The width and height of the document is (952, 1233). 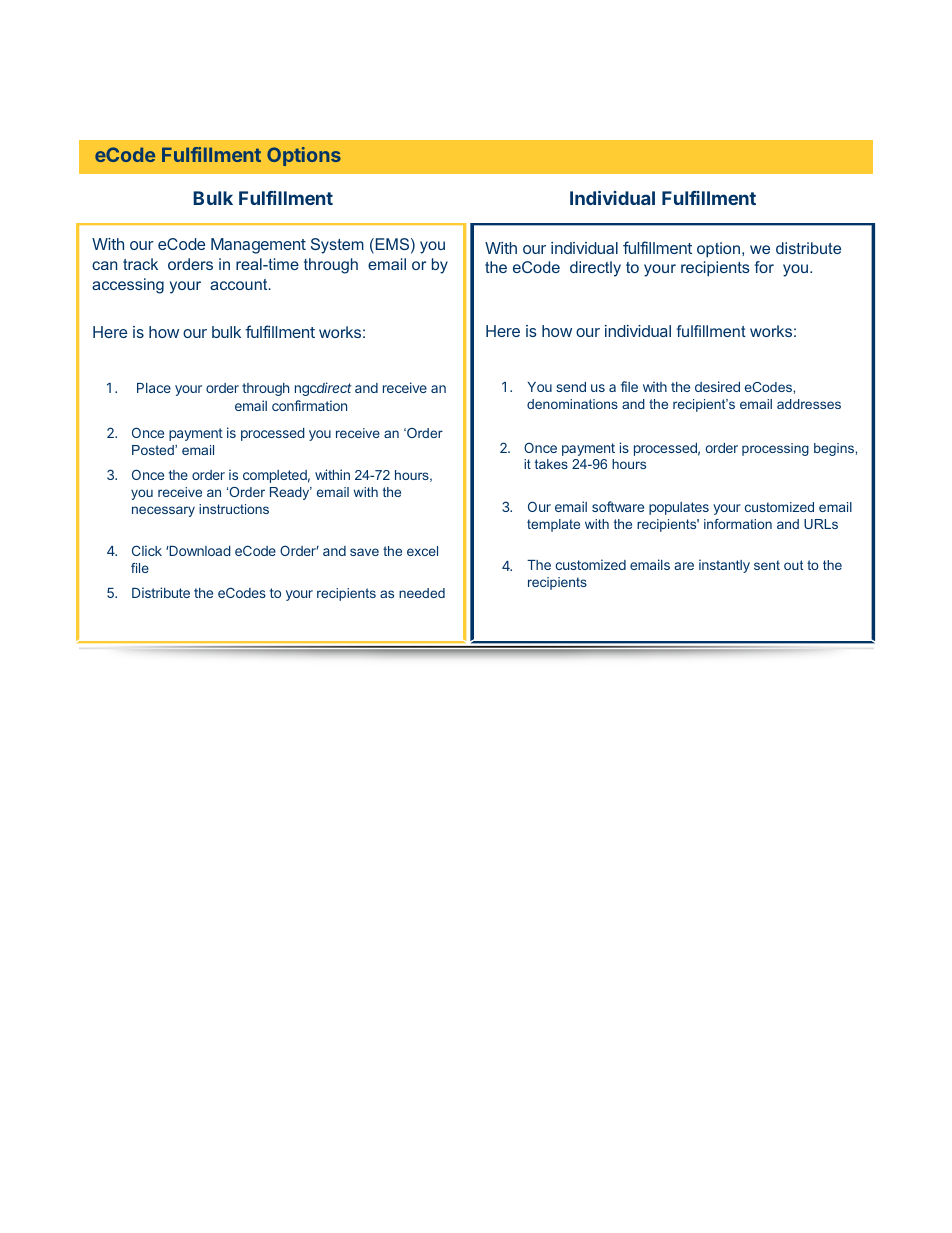 I want to click on addresses, so click(x=809, y=404).
